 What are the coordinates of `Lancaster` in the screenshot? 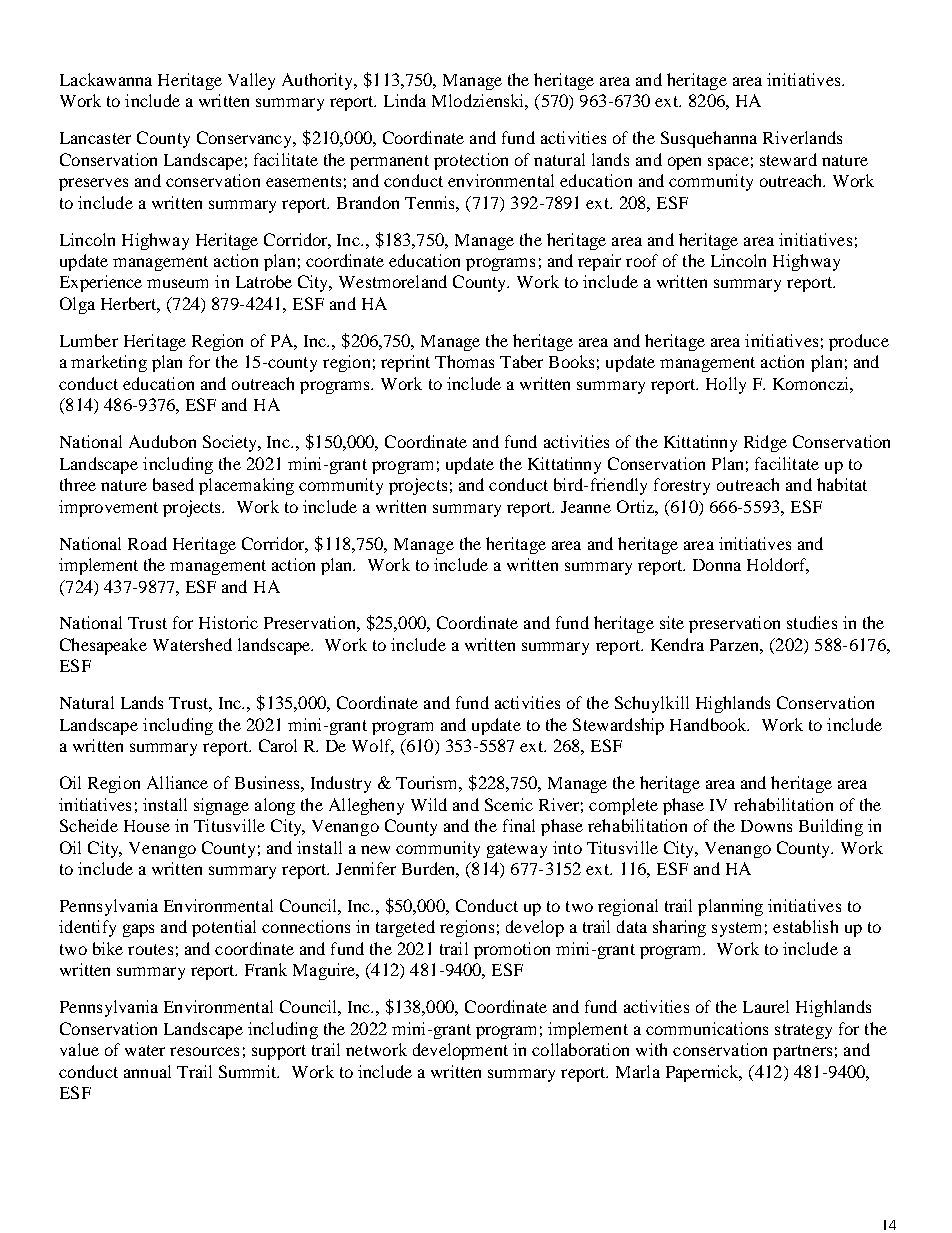 It's located at (95, 138).
